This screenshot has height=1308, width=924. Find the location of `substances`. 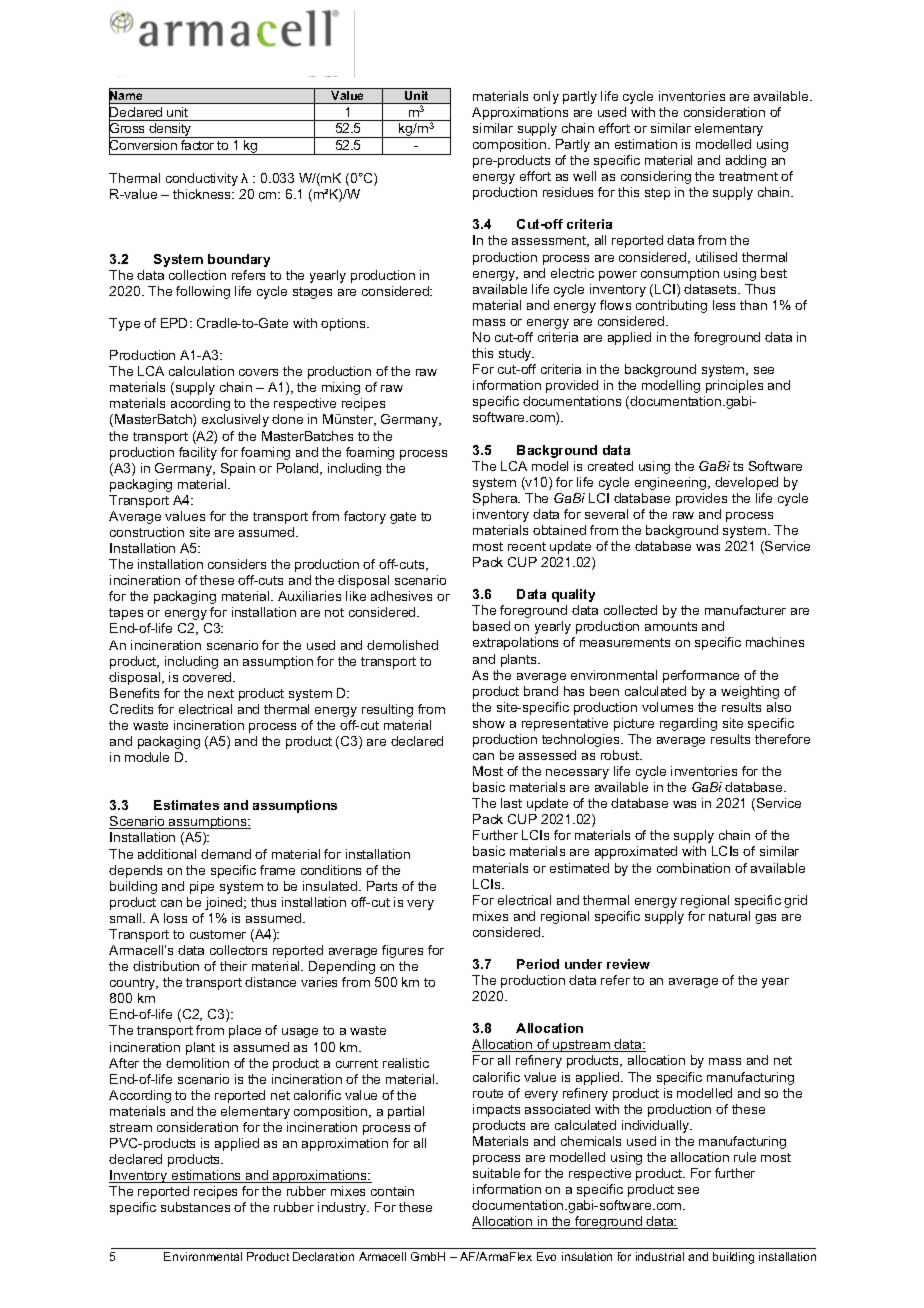

substances is located at coordinates (195, 1207).
